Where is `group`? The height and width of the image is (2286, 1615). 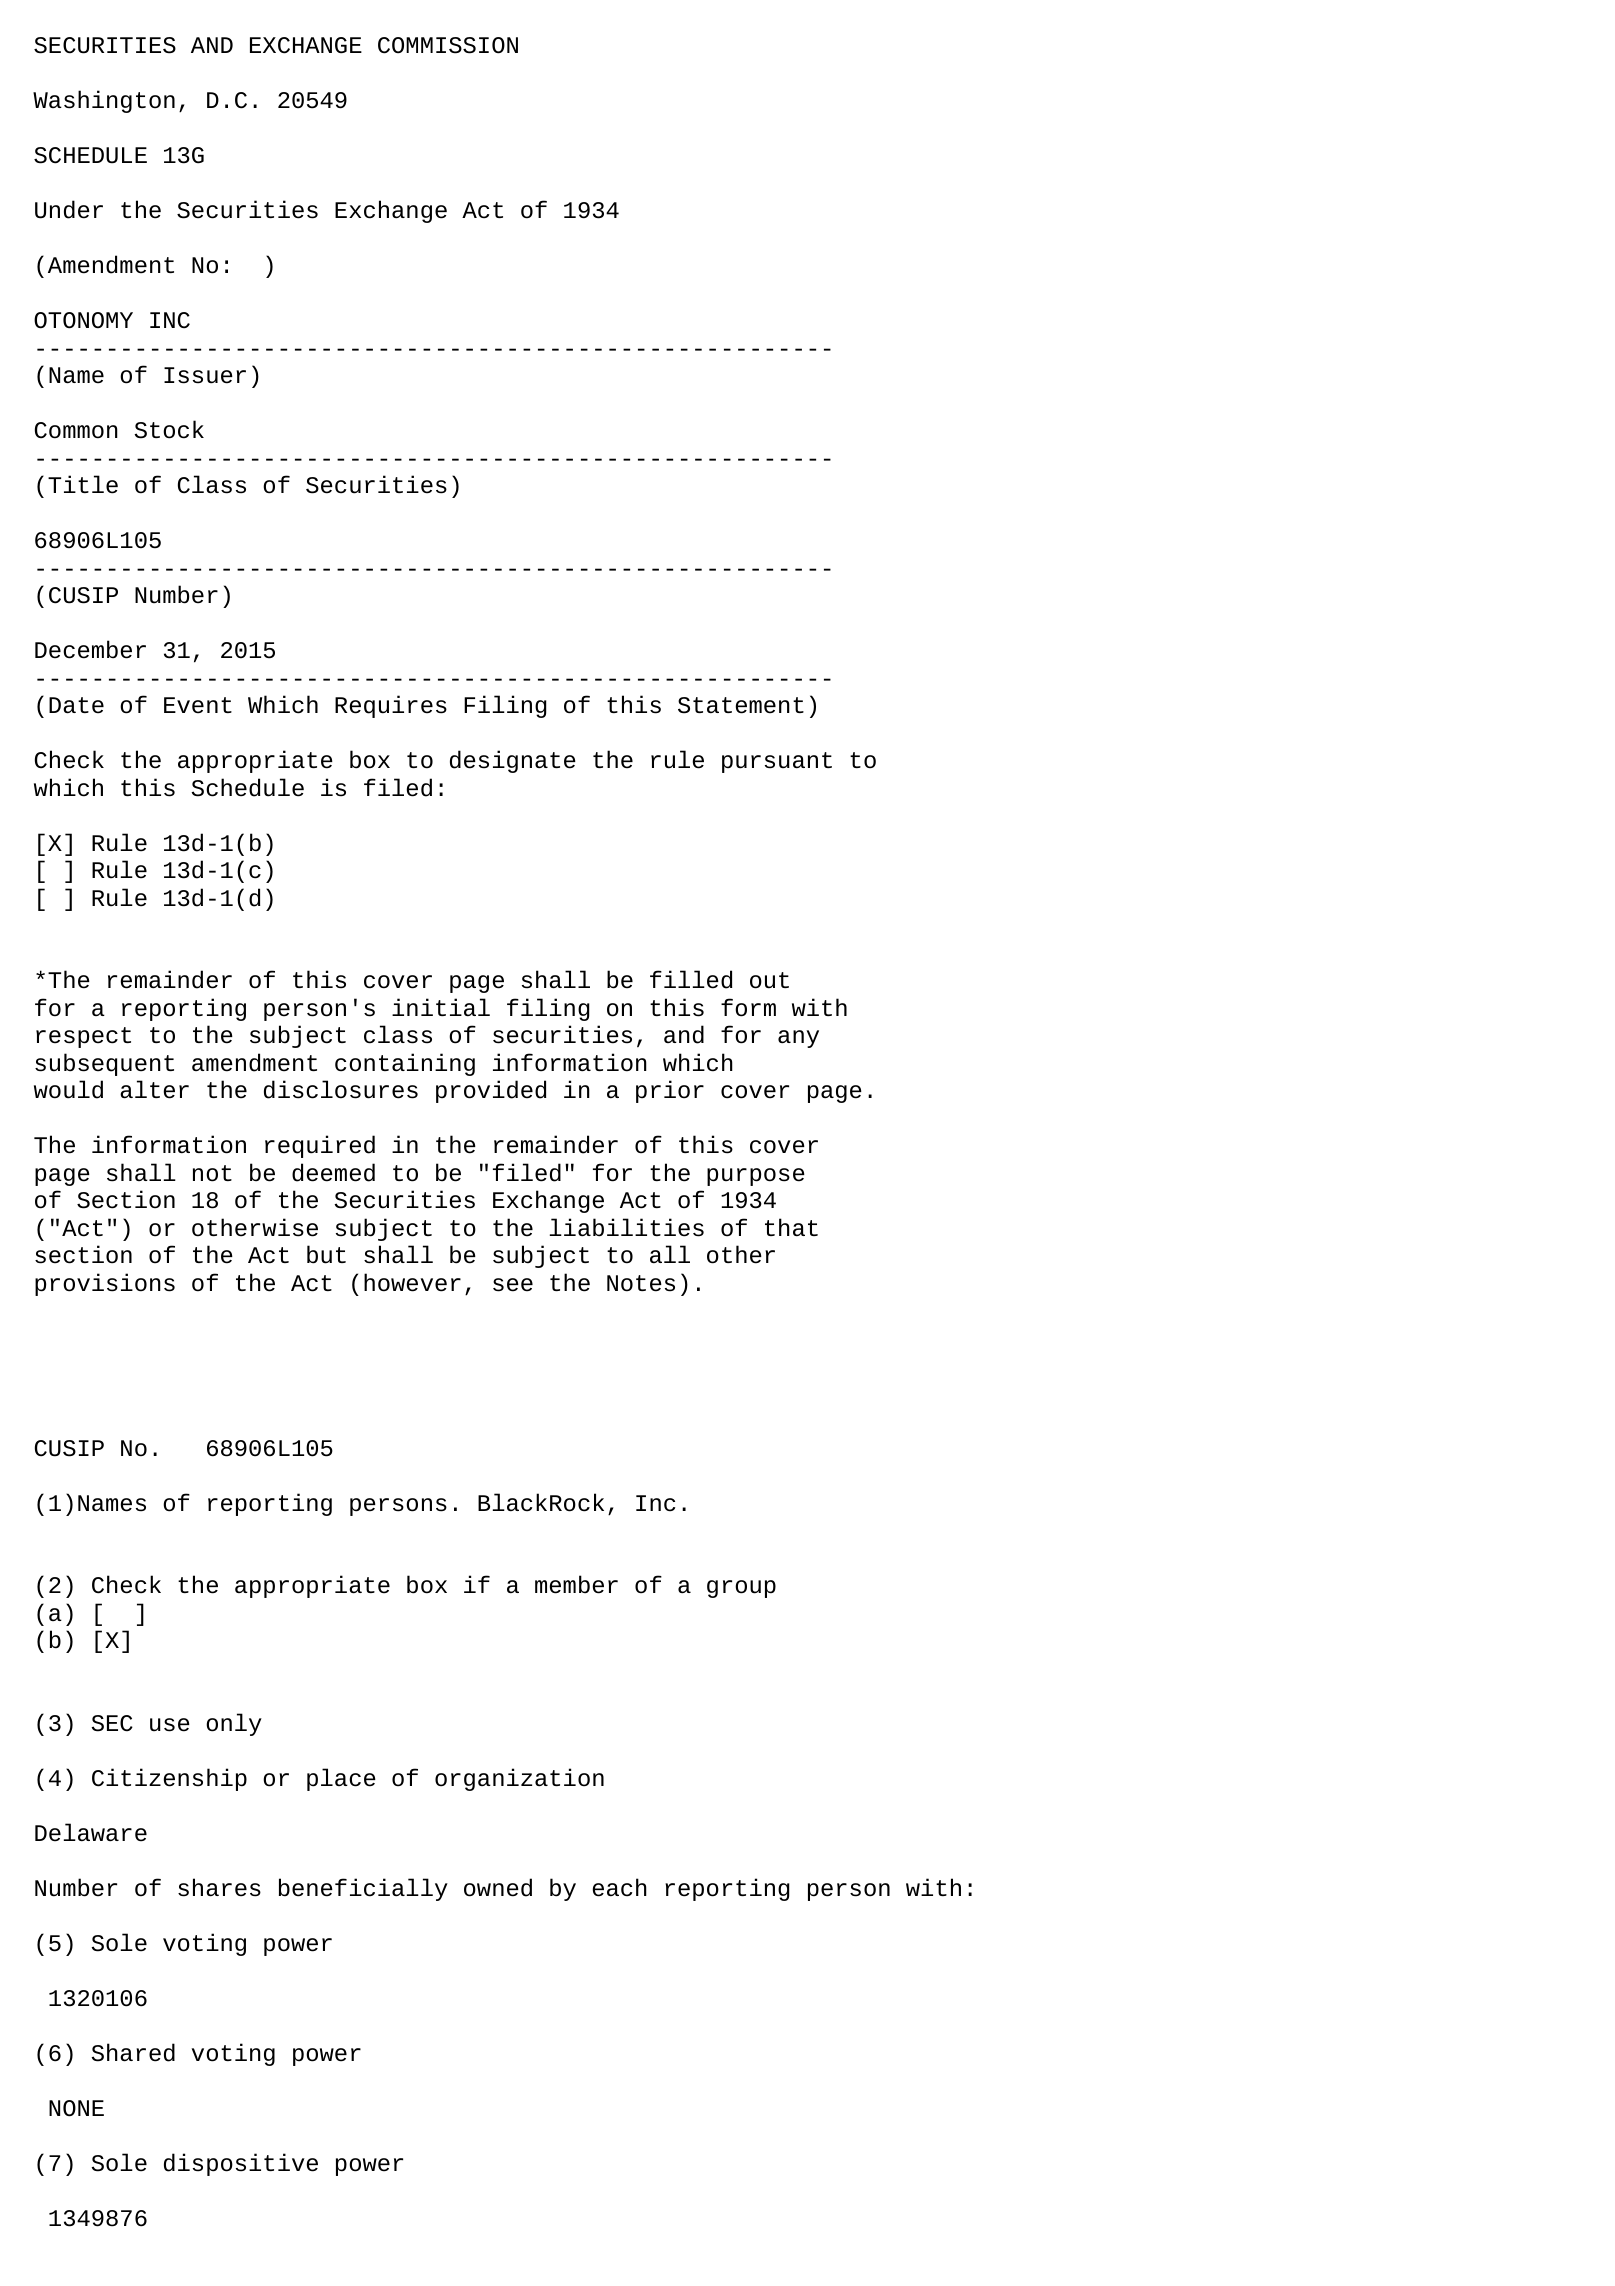
group is located at coordinates (741, 1589).
